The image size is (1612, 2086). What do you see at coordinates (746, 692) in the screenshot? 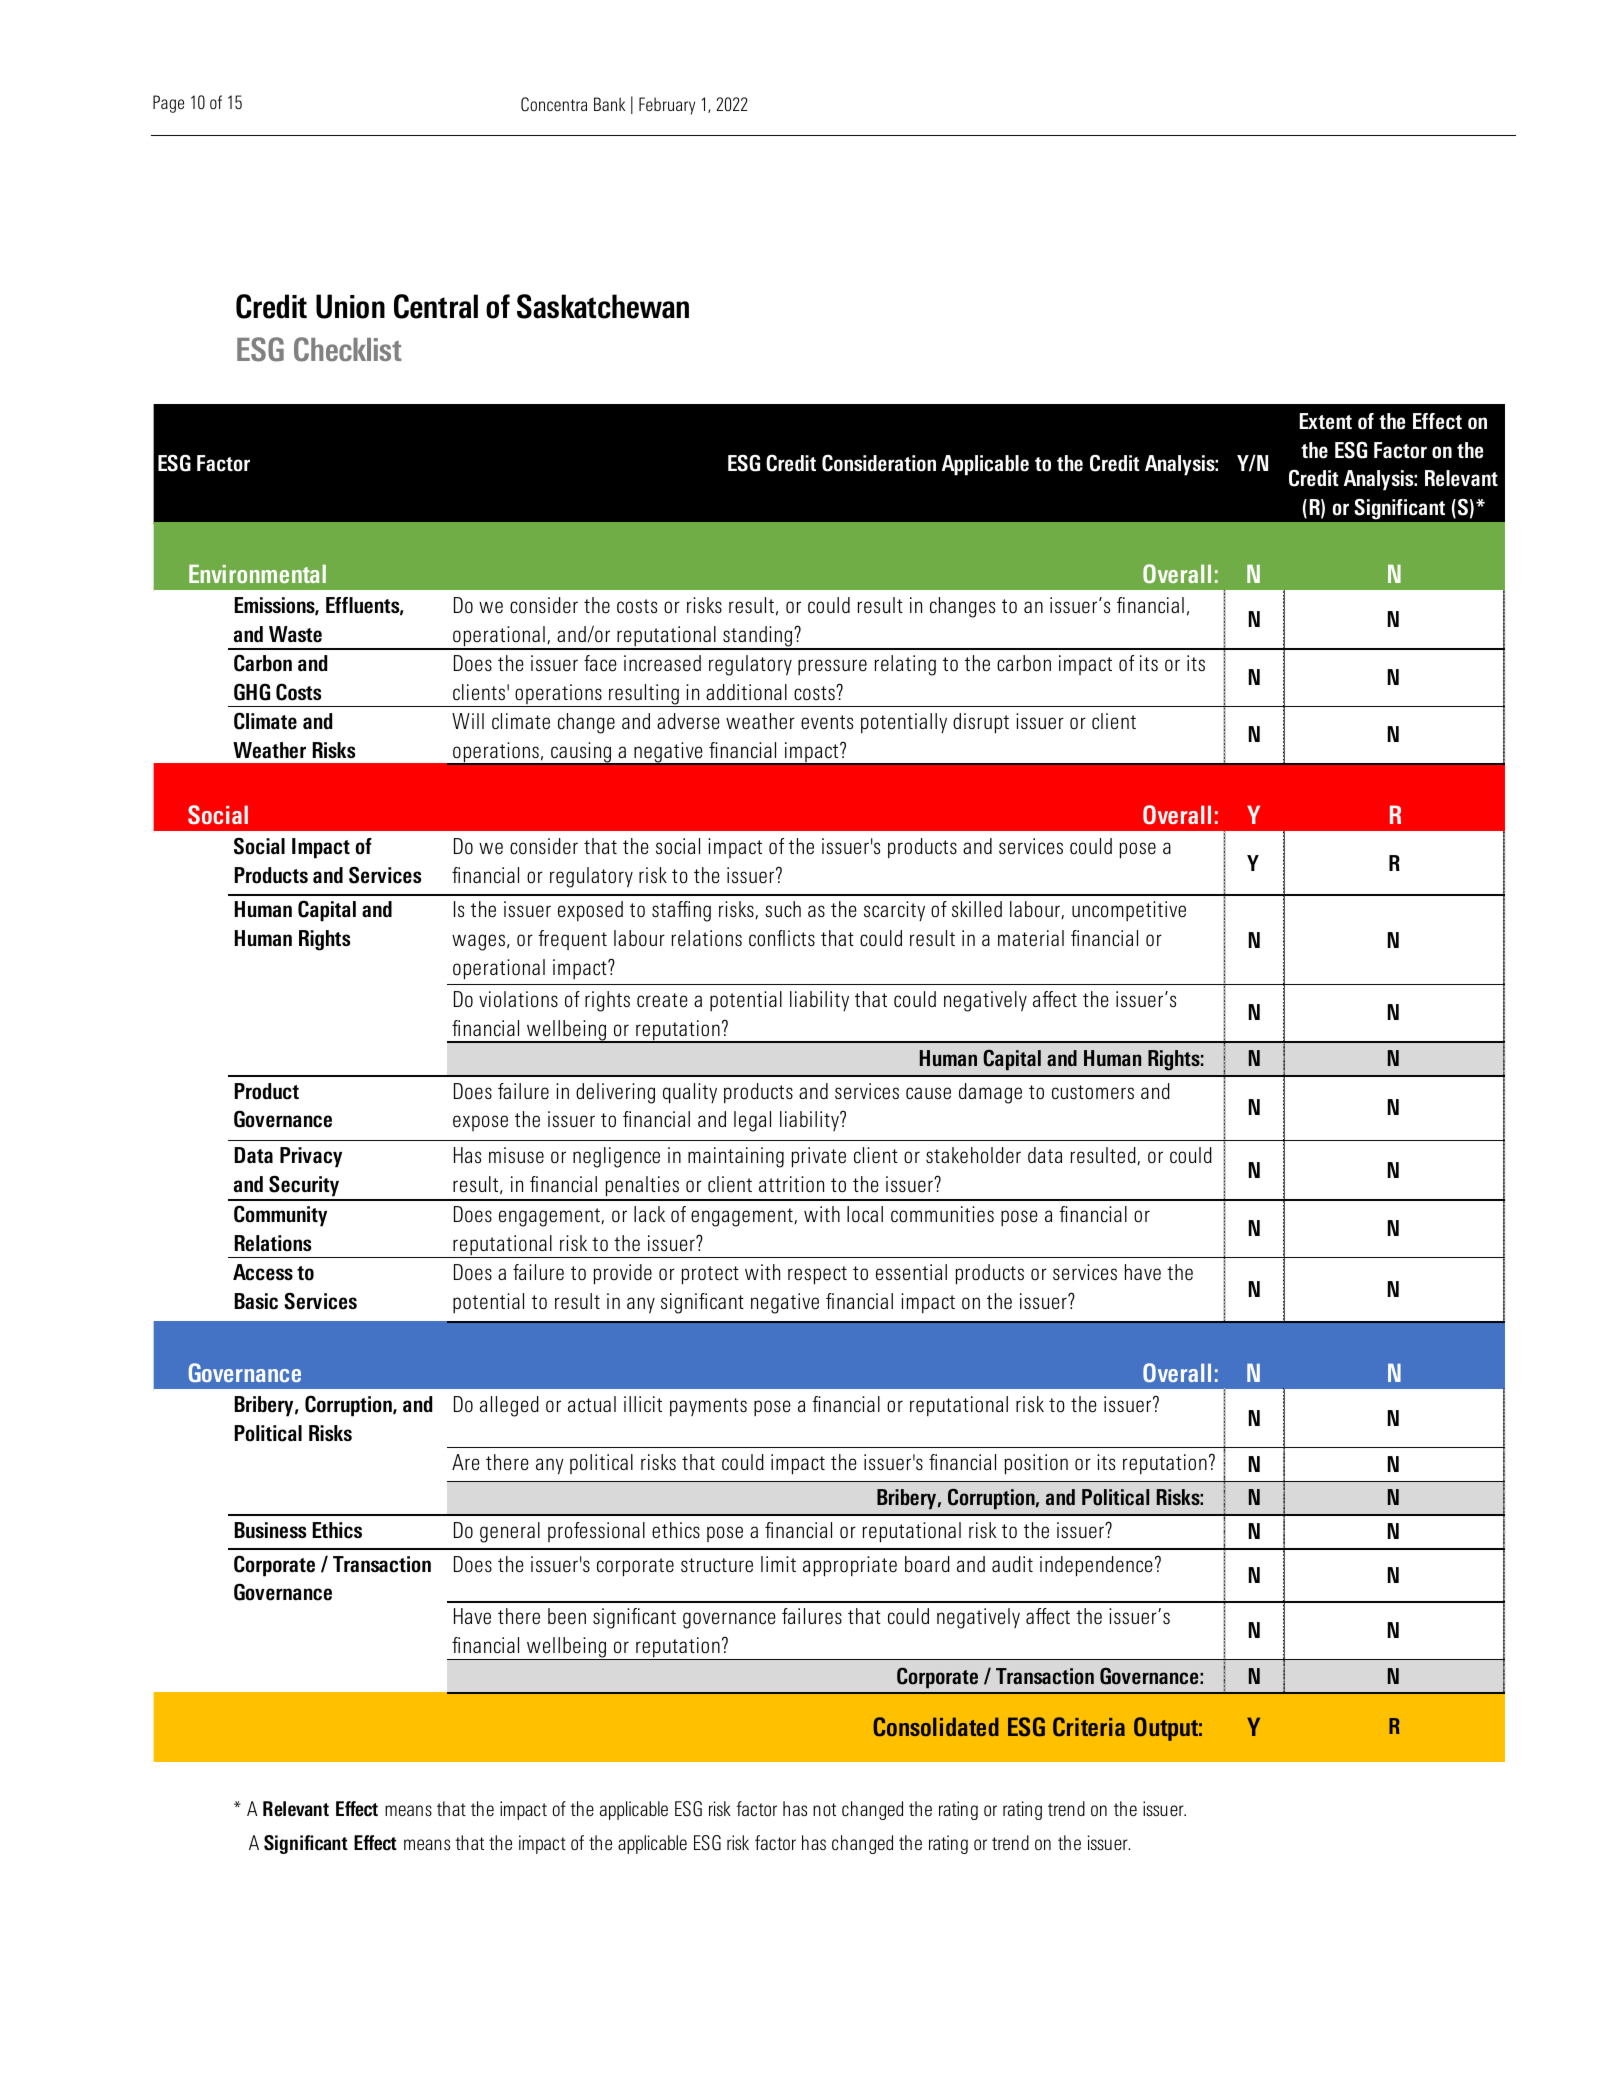
I see `additional` at bounding box center [746, 692].
